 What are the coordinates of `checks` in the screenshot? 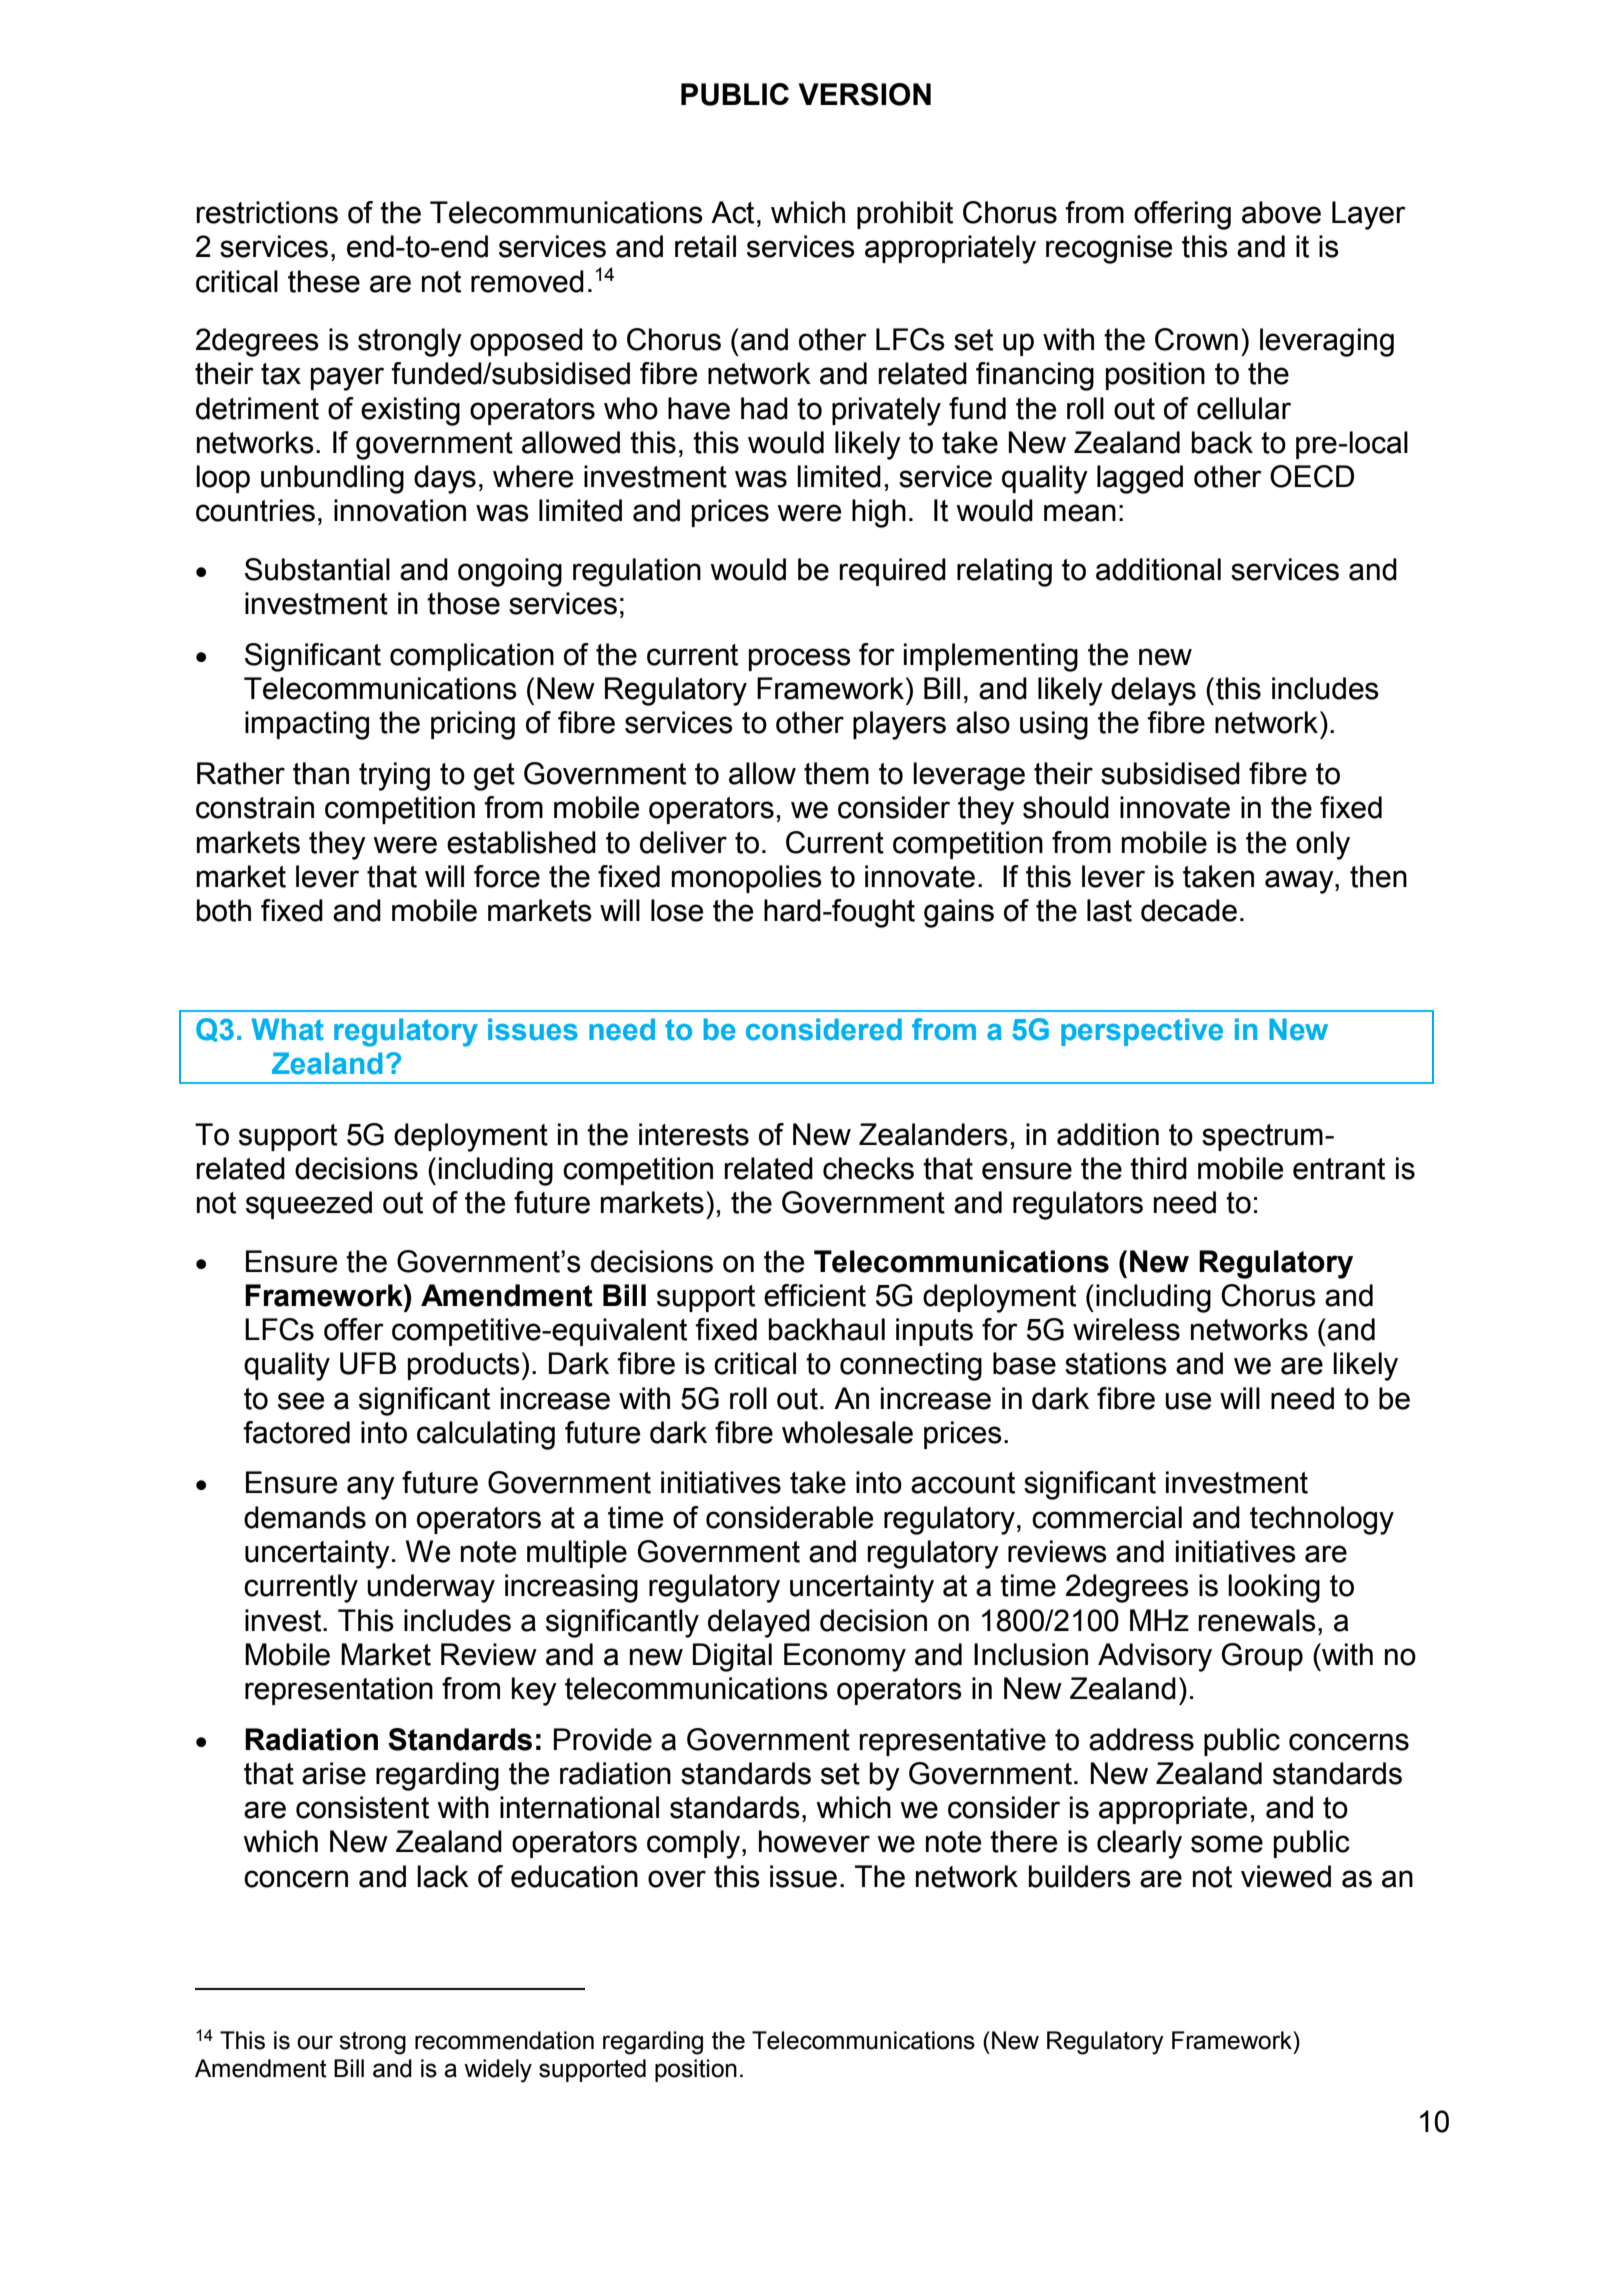 It's located at (868, 1168).
